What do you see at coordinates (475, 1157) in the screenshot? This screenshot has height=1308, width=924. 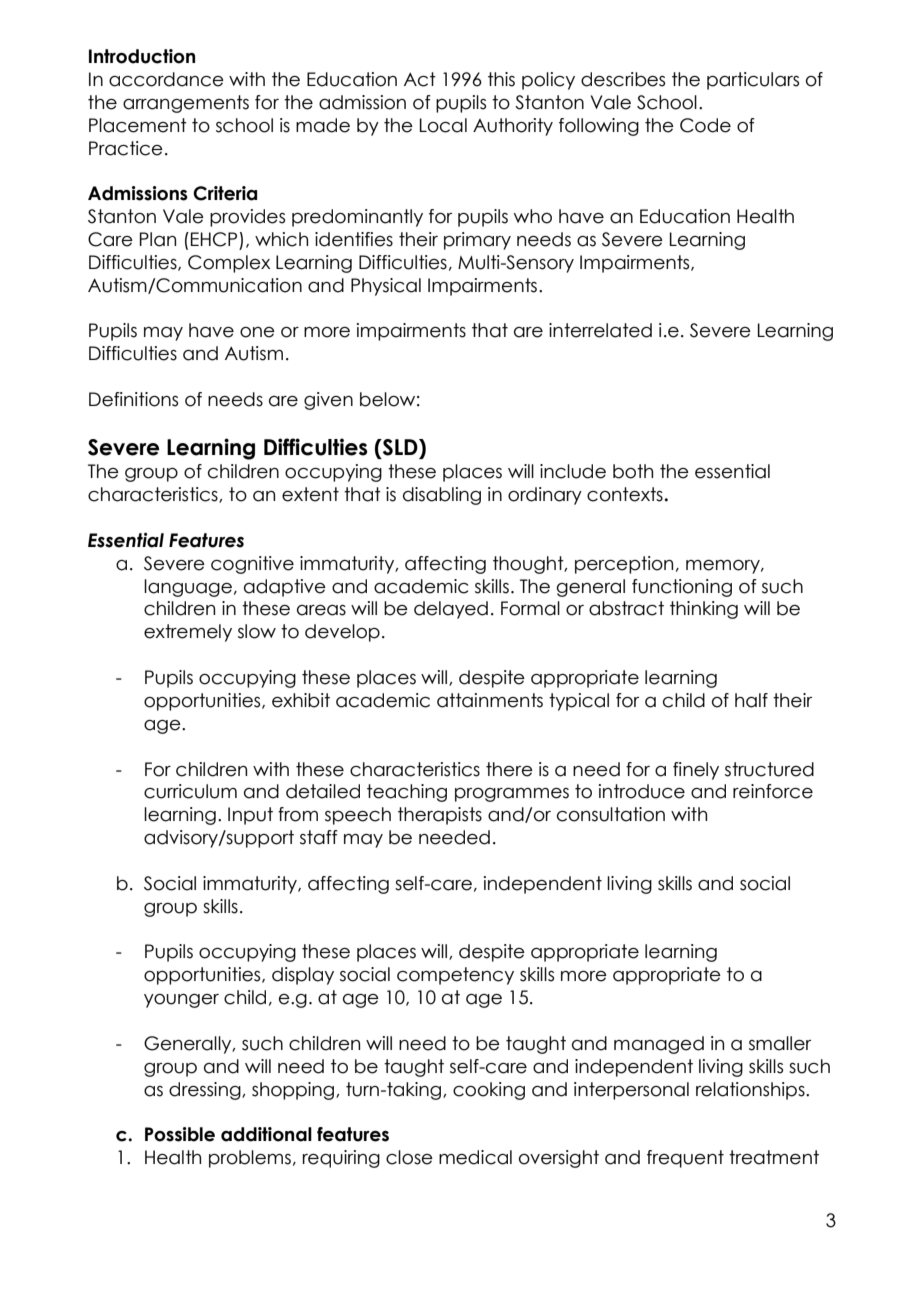 I see `medical` at bounding box center [475, 1157].
